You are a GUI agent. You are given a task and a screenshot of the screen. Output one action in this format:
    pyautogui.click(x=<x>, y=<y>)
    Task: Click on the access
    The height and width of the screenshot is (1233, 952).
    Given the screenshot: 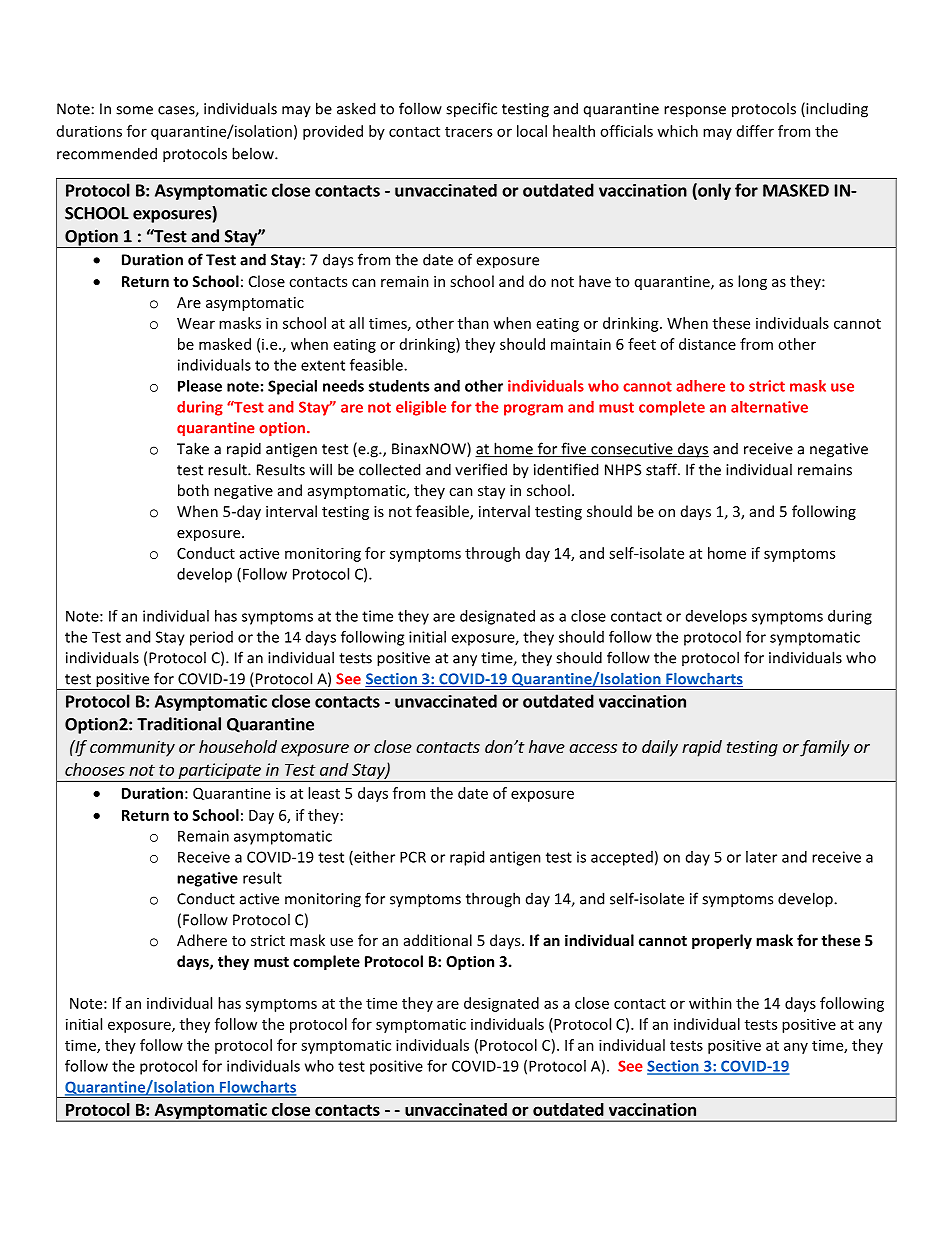 What is the action you would take?
    pyautogui.click(x=593, y=748)
